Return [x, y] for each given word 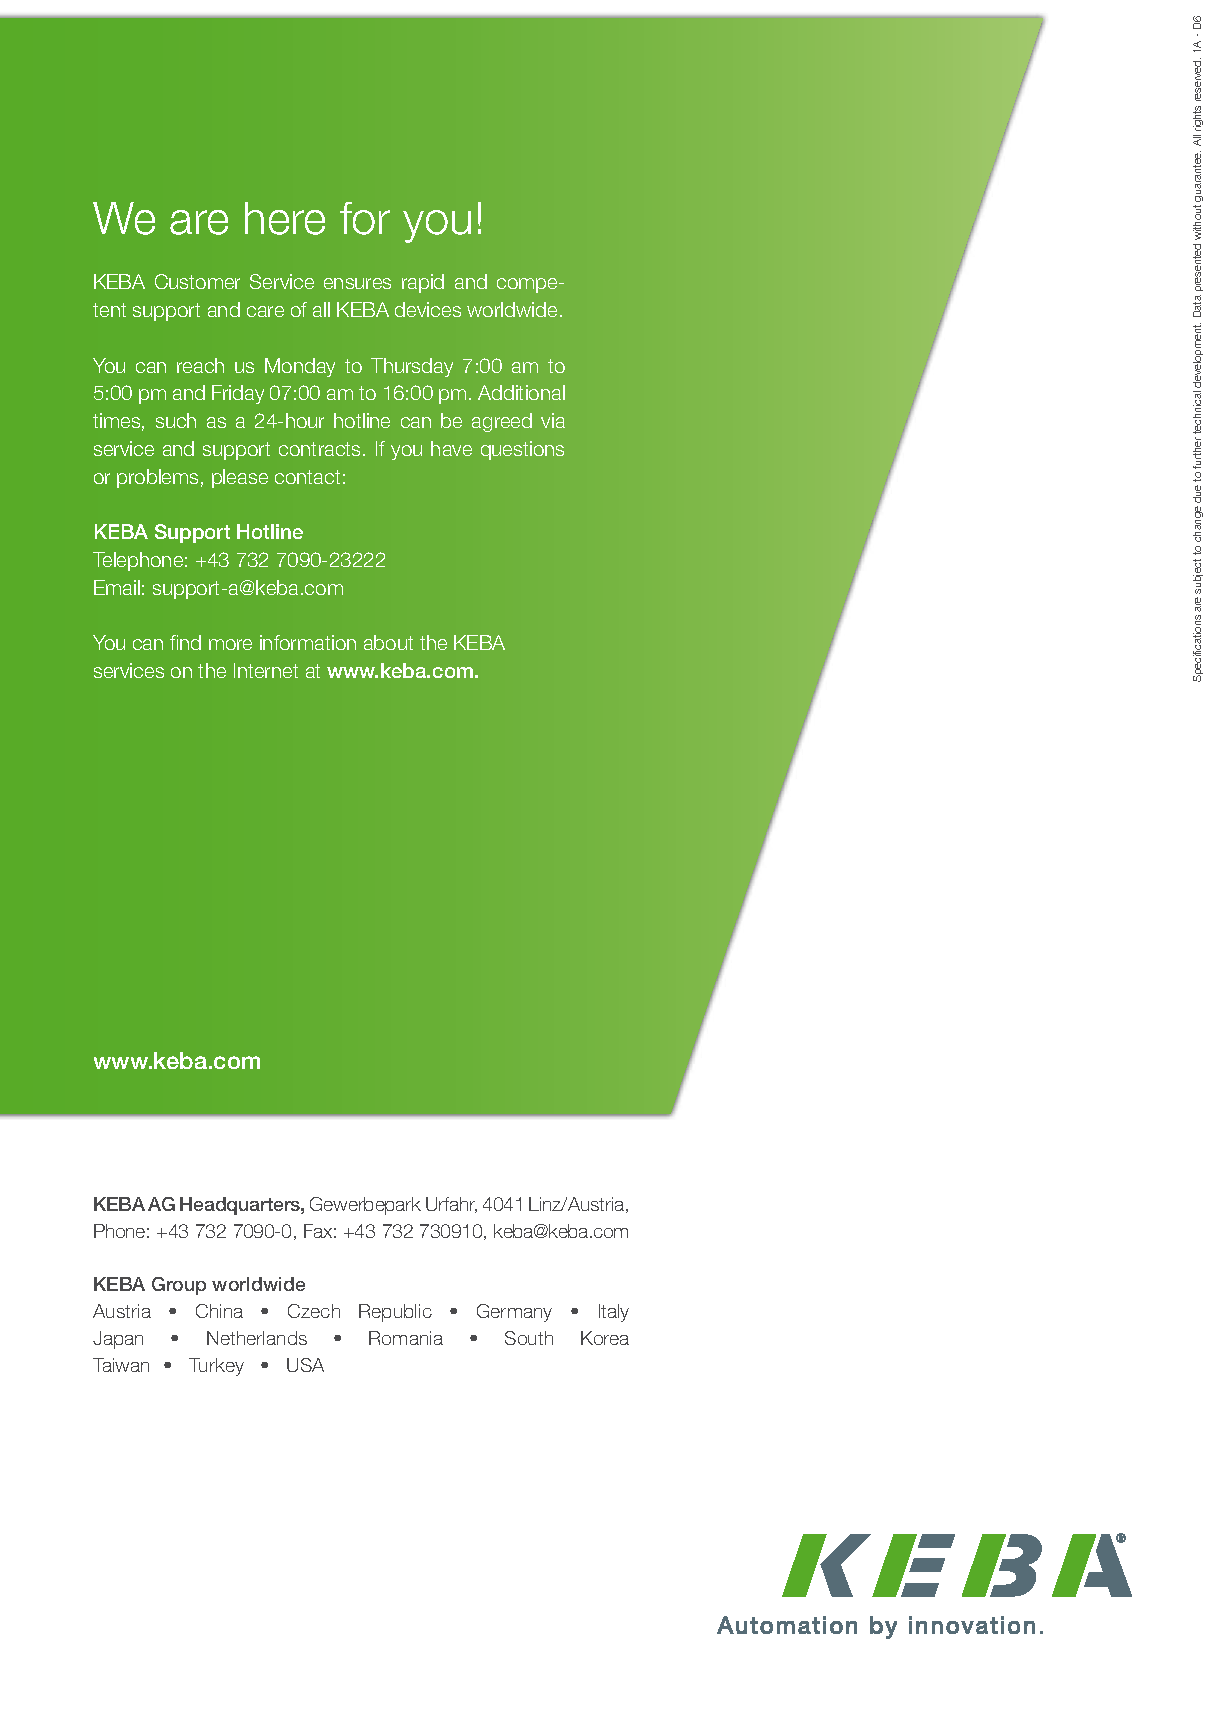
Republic [395, 1313]
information [308, 642]
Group [179, 1286]
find [185, 642]
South [529, 1338]
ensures [357, 283]
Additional [521, 392]
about [388, 642]
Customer [197, 281]
